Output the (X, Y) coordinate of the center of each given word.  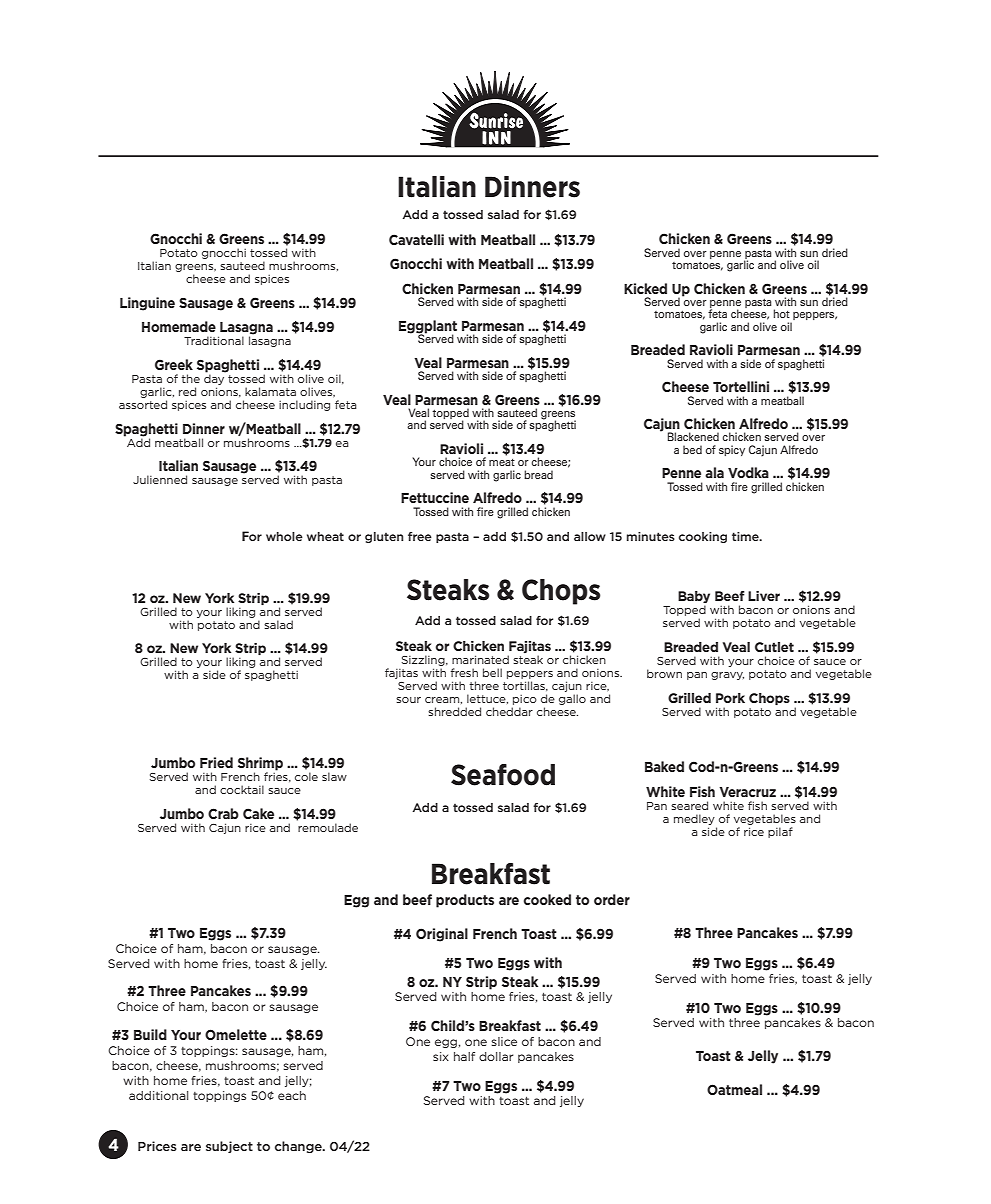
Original (442, 935)
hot (782, 313)
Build (150, 1034)
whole (284, 536)
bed (692, 449)
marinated (480, 659)
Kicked (645, 288)
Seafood (503, 775)
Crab (223, 813)
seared (689, 805)
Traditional (214, 340)
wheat (325, 536)
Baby (694, 598)
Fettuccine (435, 497)
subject (229, 1147)
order (612, 899)
